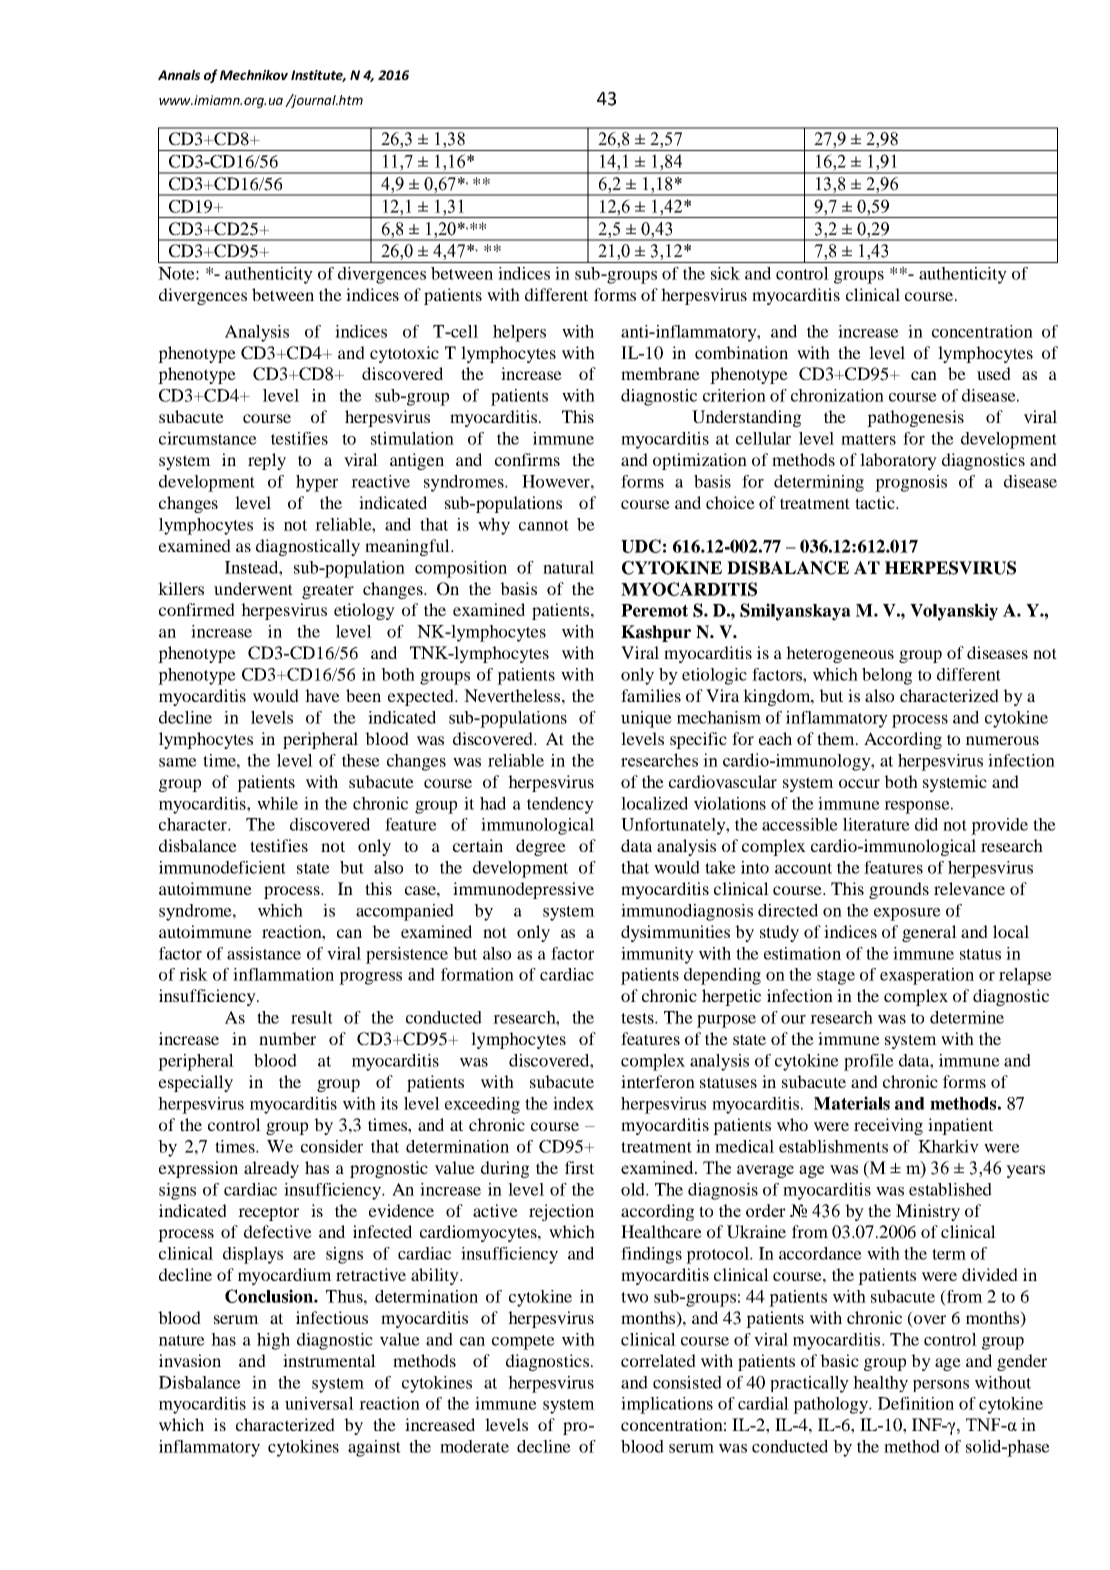 This document has width=1110, height=1570. What do you see at coordinates (319, 1403) in the document?
I see `universal` at bounding box center [319, 1403].
